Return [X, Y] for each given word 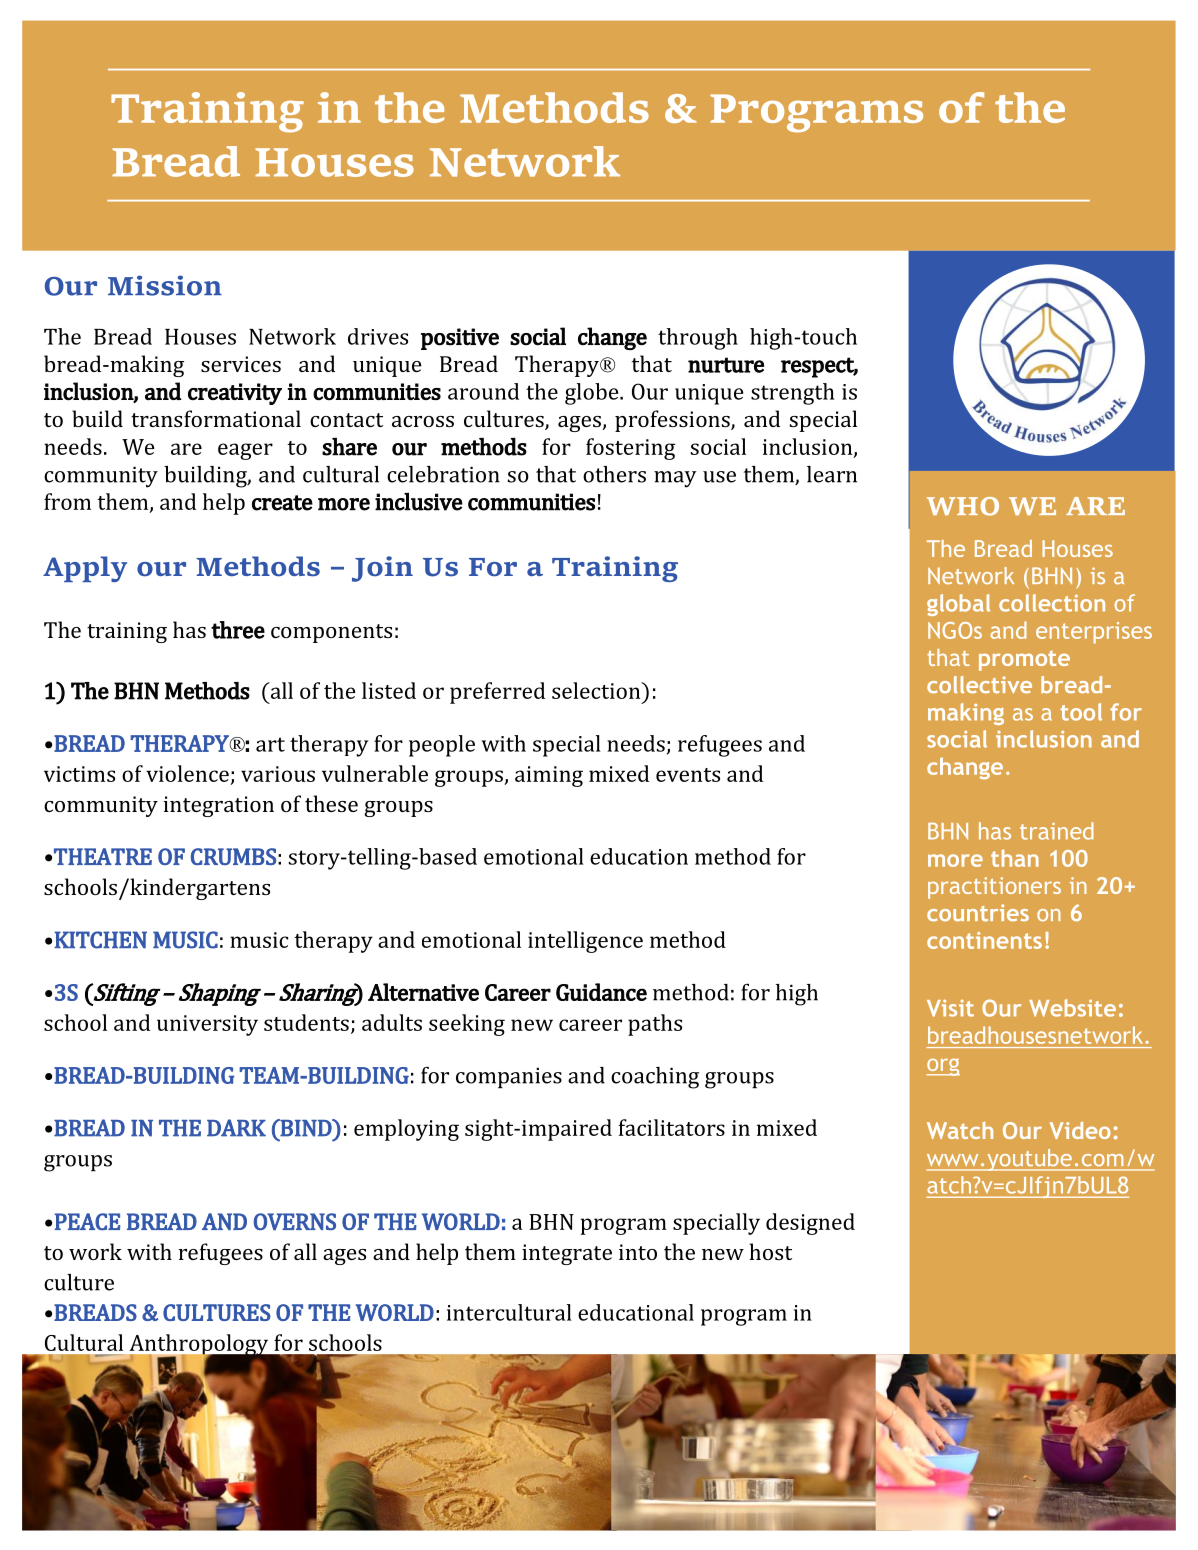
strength [792, 394]
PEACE [87, 1221]
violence [187, 773]
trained [1057, 831]
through [698, 339]
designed [810, 1224]
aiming [549, 776]
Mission [165, 285]
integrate [567, 1254]
